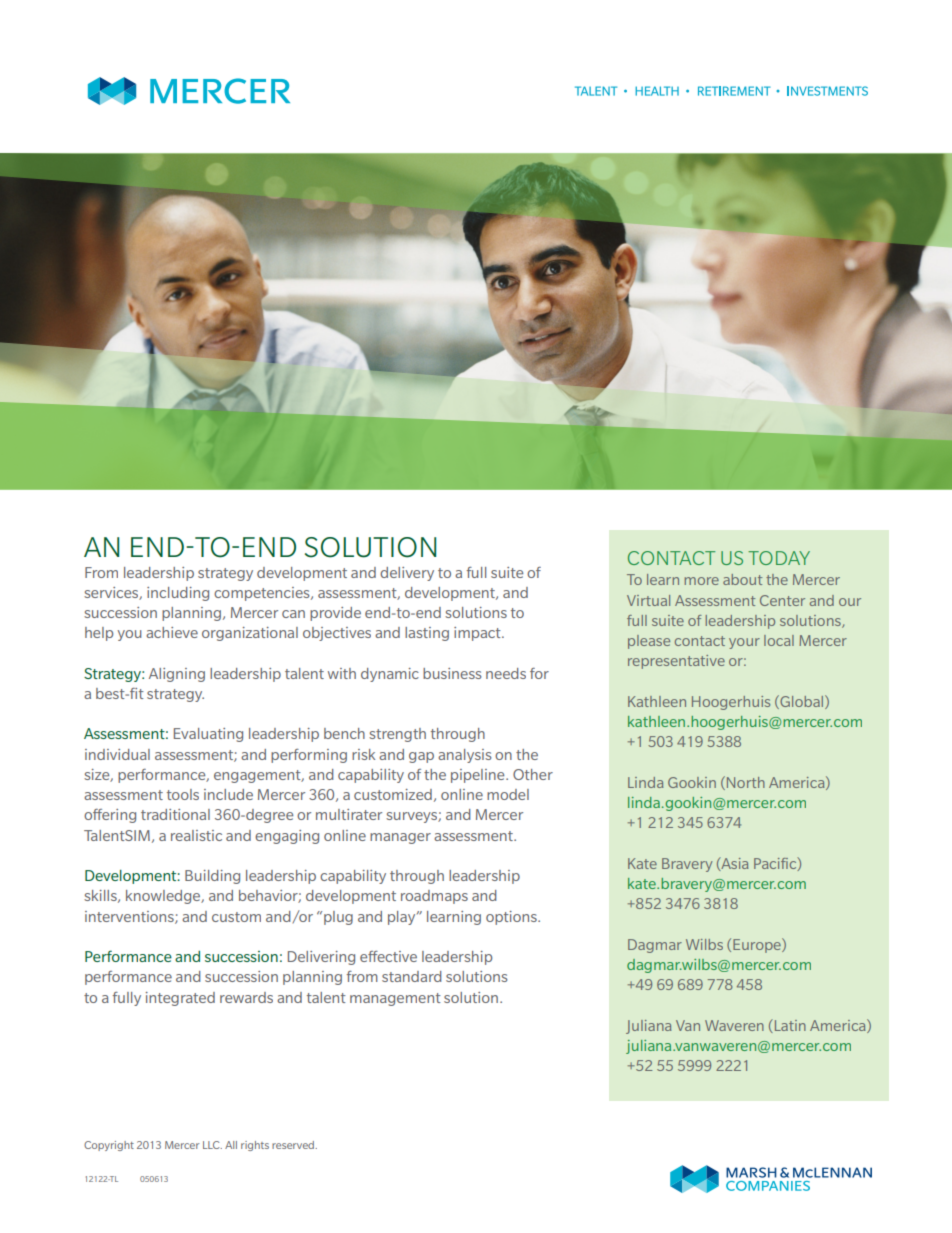 The width and height of the screenshot is (952, 1233). Describe the element at coordinates (212, 1145) in the screenshot. I see `LLC` at that location.
